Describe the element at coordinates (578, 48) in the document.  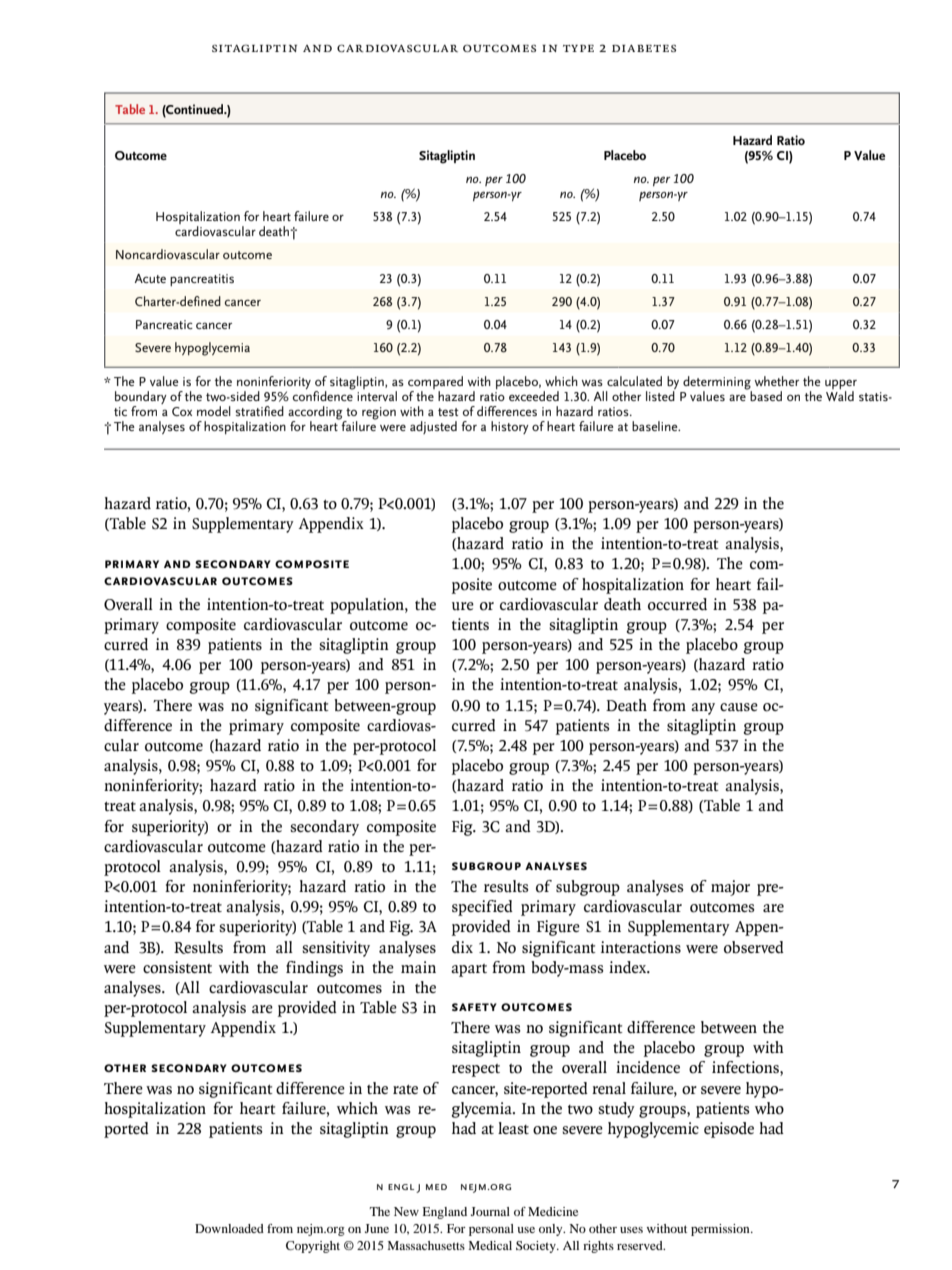
I see `Type` at that location.
